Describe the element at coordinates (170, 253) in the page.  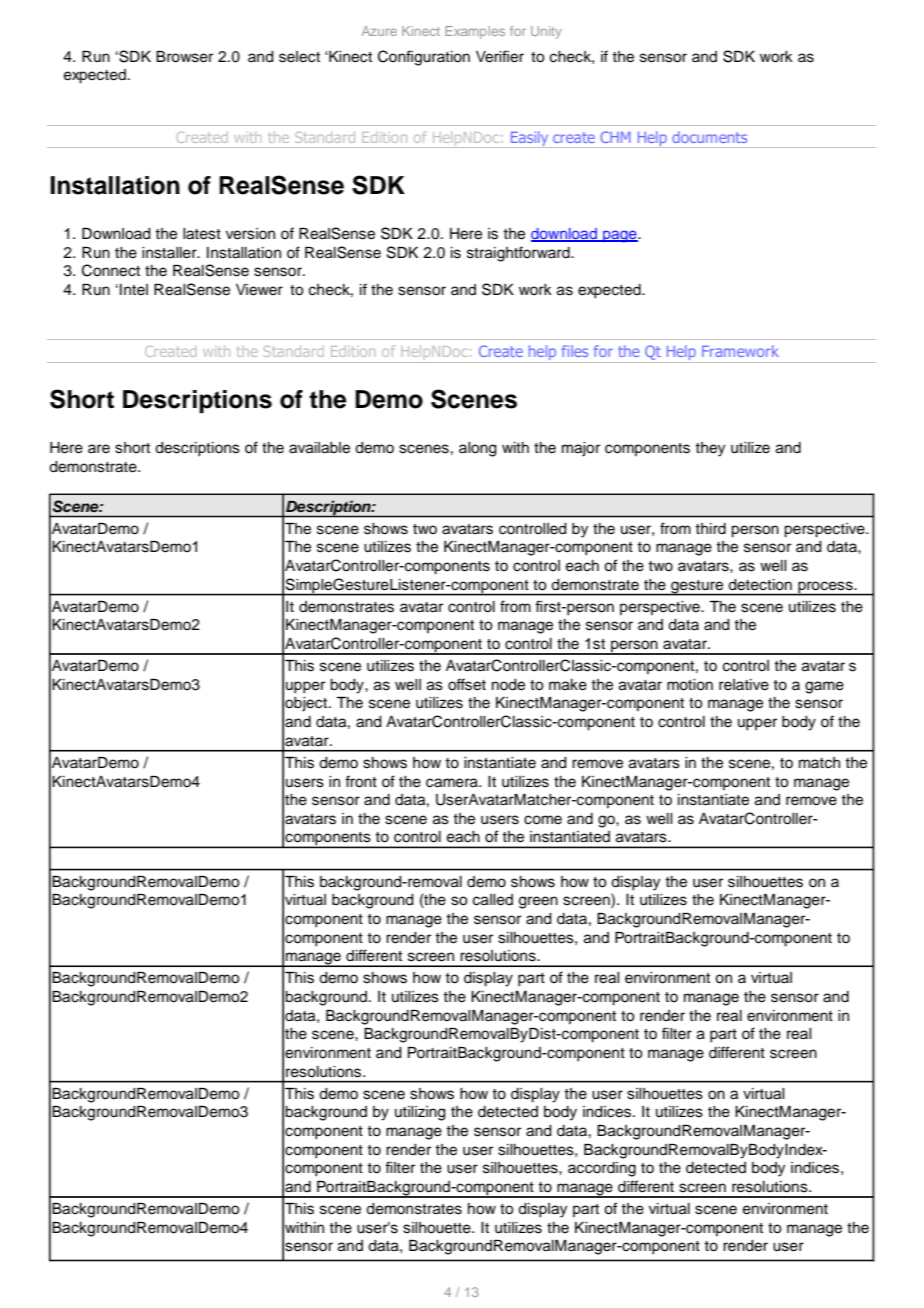
I see `installer` at that location.
